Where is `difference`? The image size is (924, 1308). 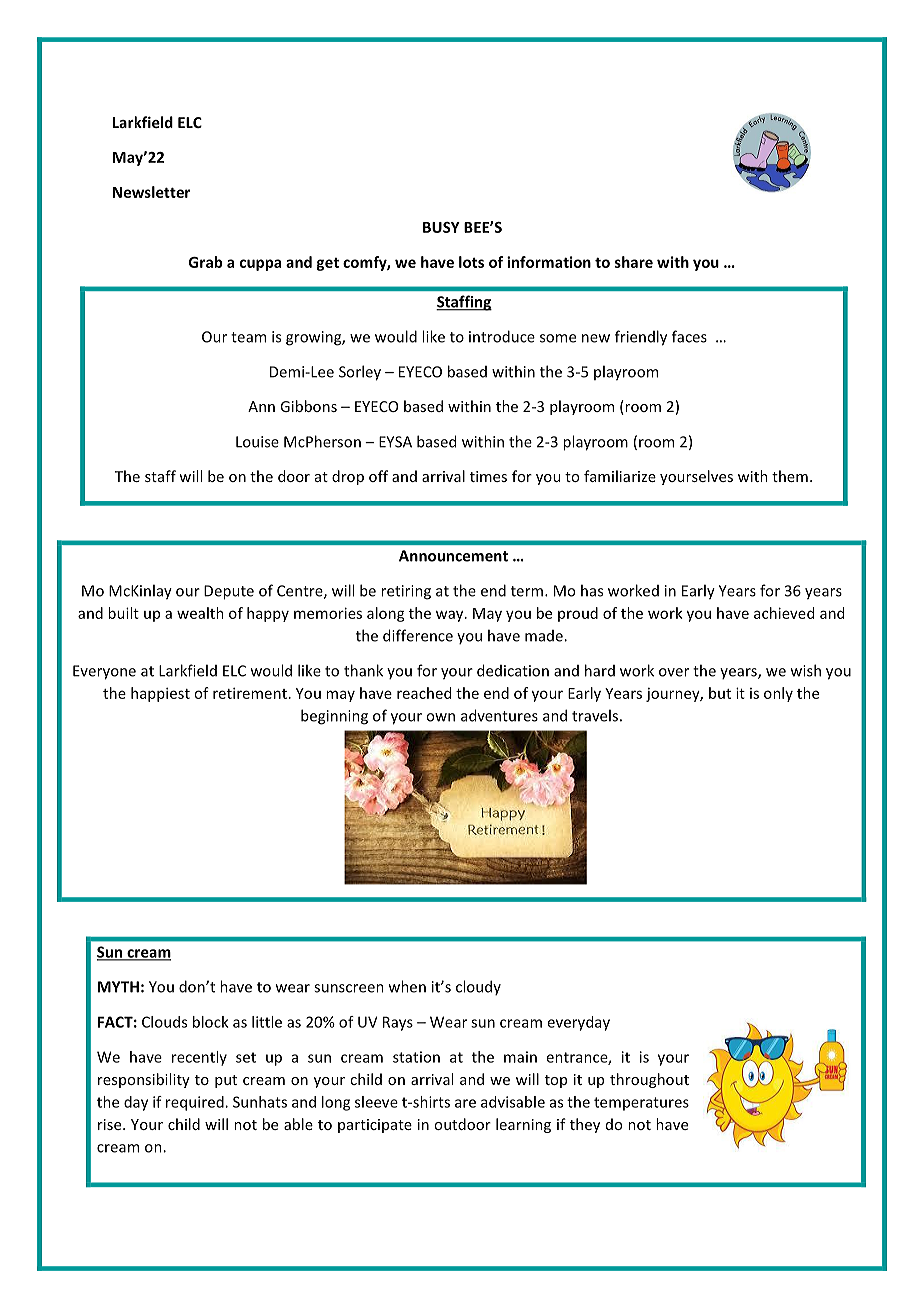
difference is located at coordinates (418, 635).
